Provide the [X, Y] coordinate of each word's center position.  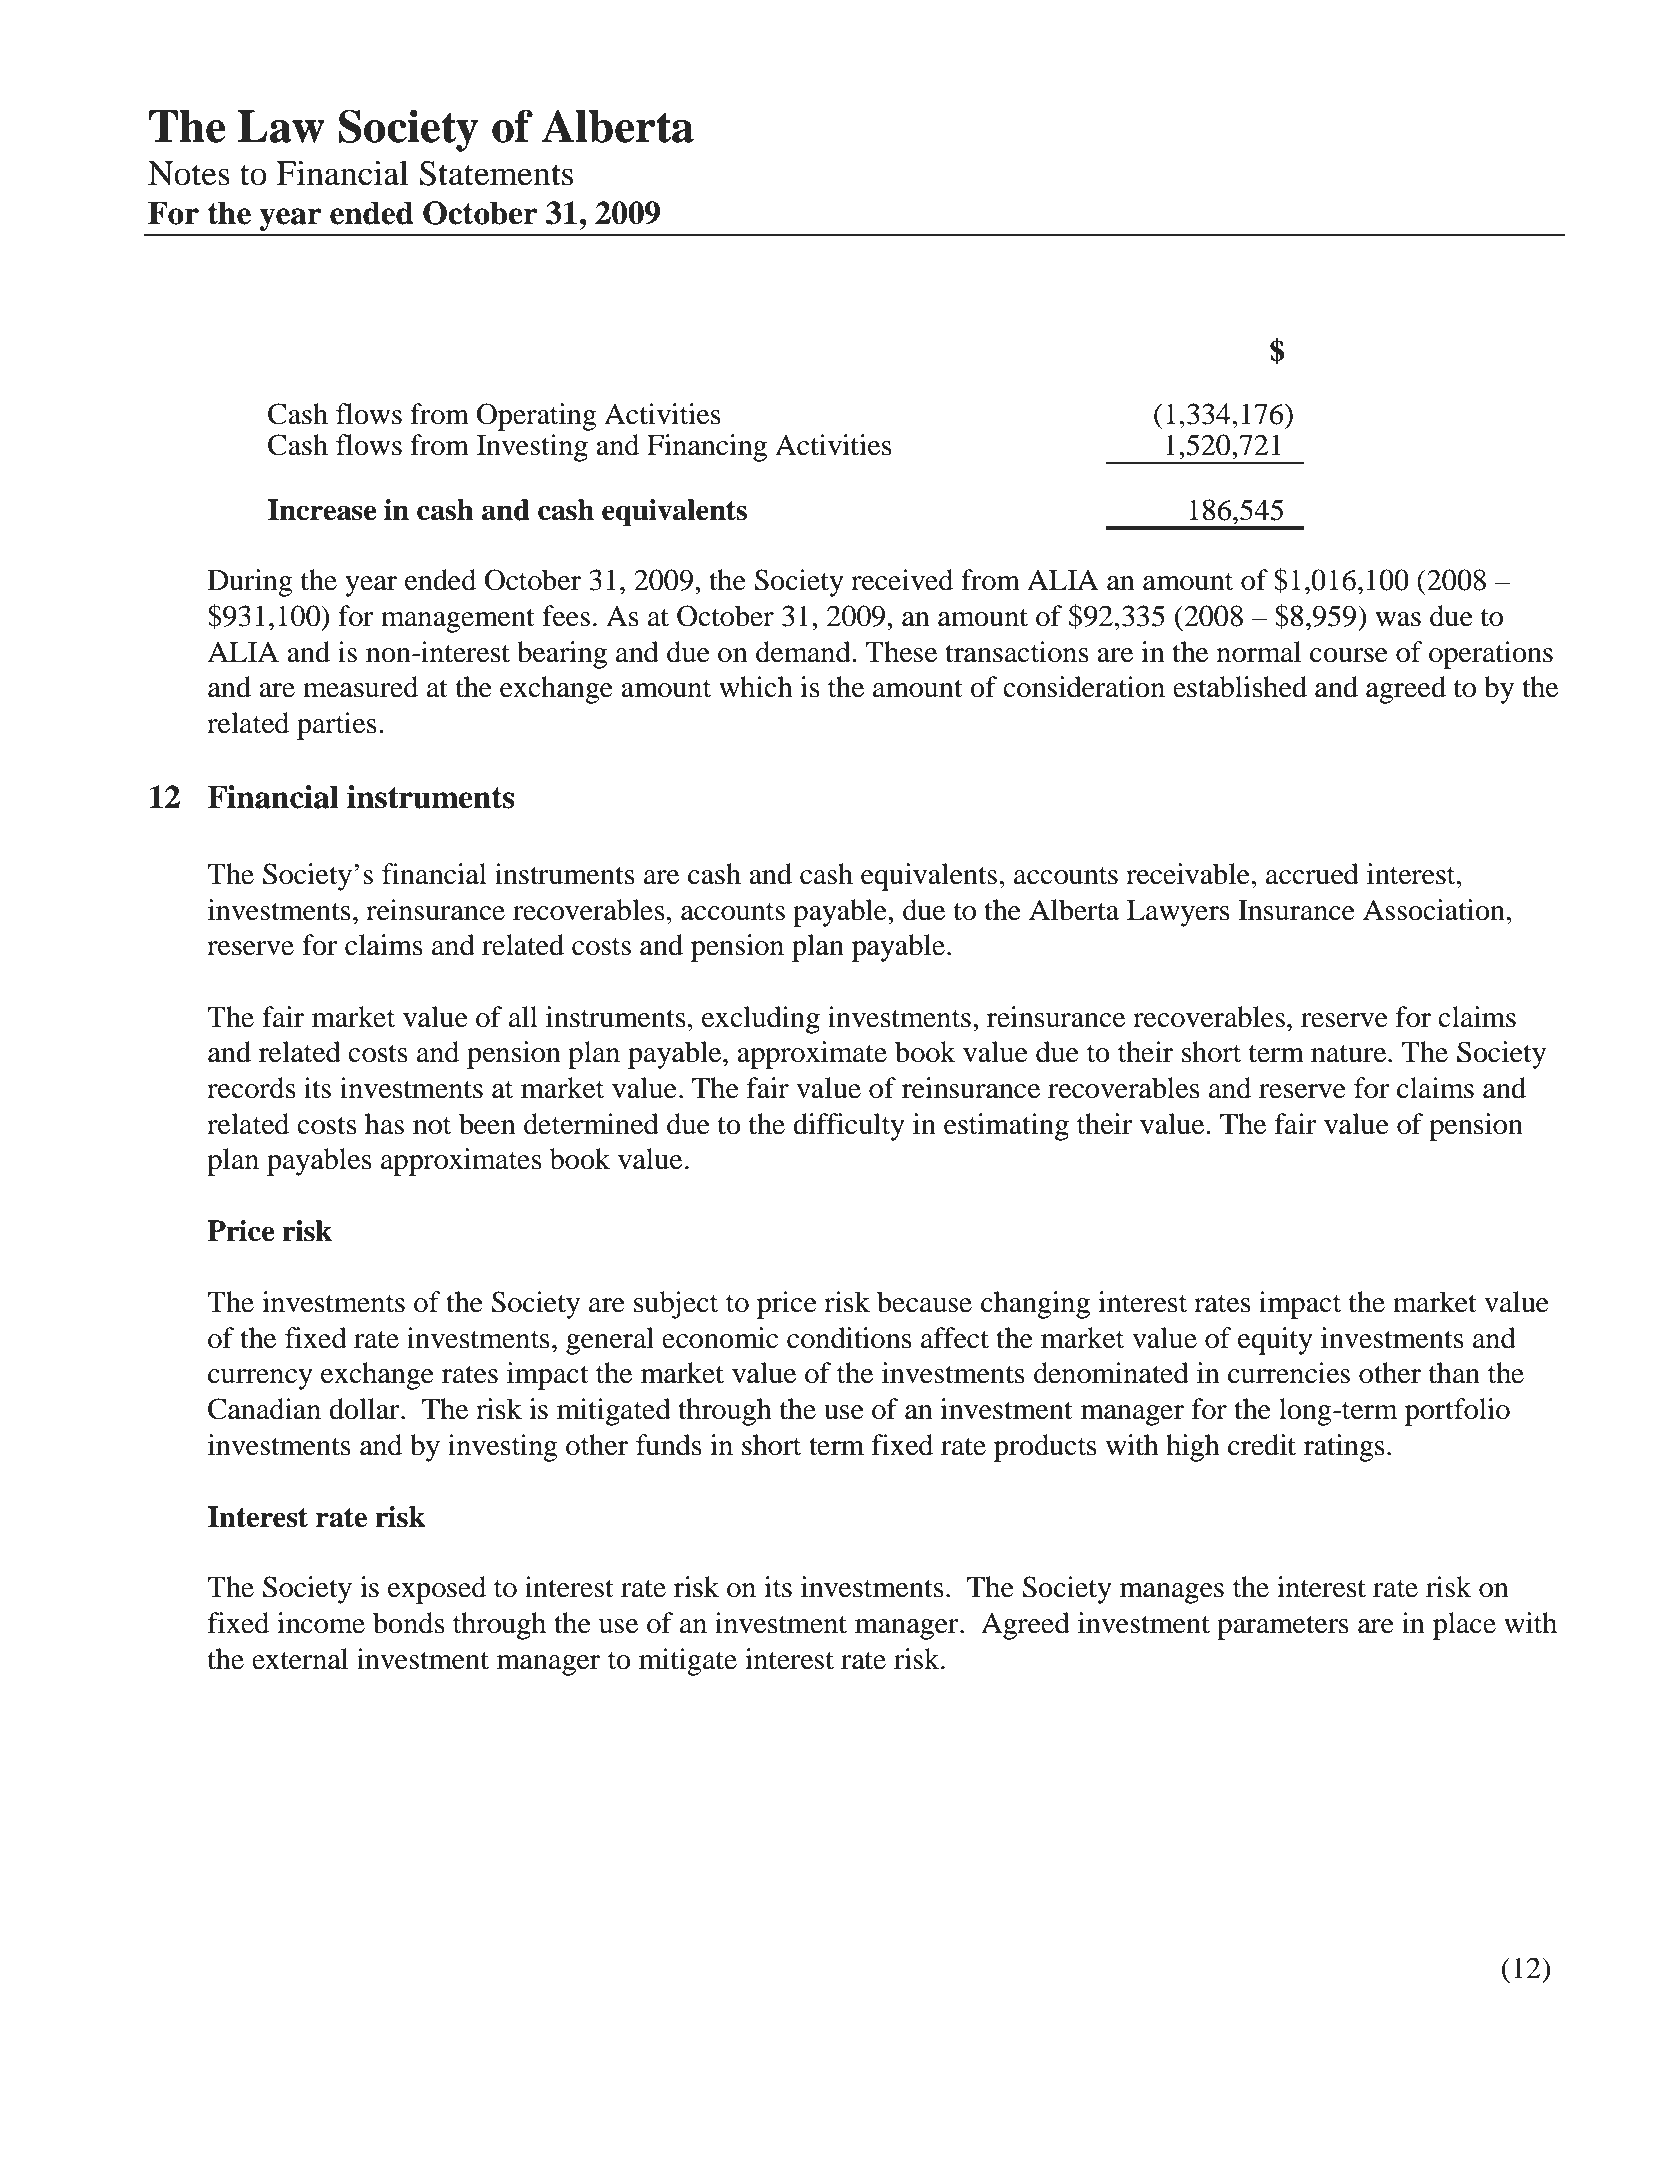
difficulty [849, 1127]
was [1398, 619]
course [1349, 655]
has [384, 1124]
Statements [496, 173]
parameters [1283, 1628]
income [321, 1623]
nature [1350, 1054]
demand [804, 652]
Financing [707, 448]
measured [360, 687]
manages [1172, 1593]
